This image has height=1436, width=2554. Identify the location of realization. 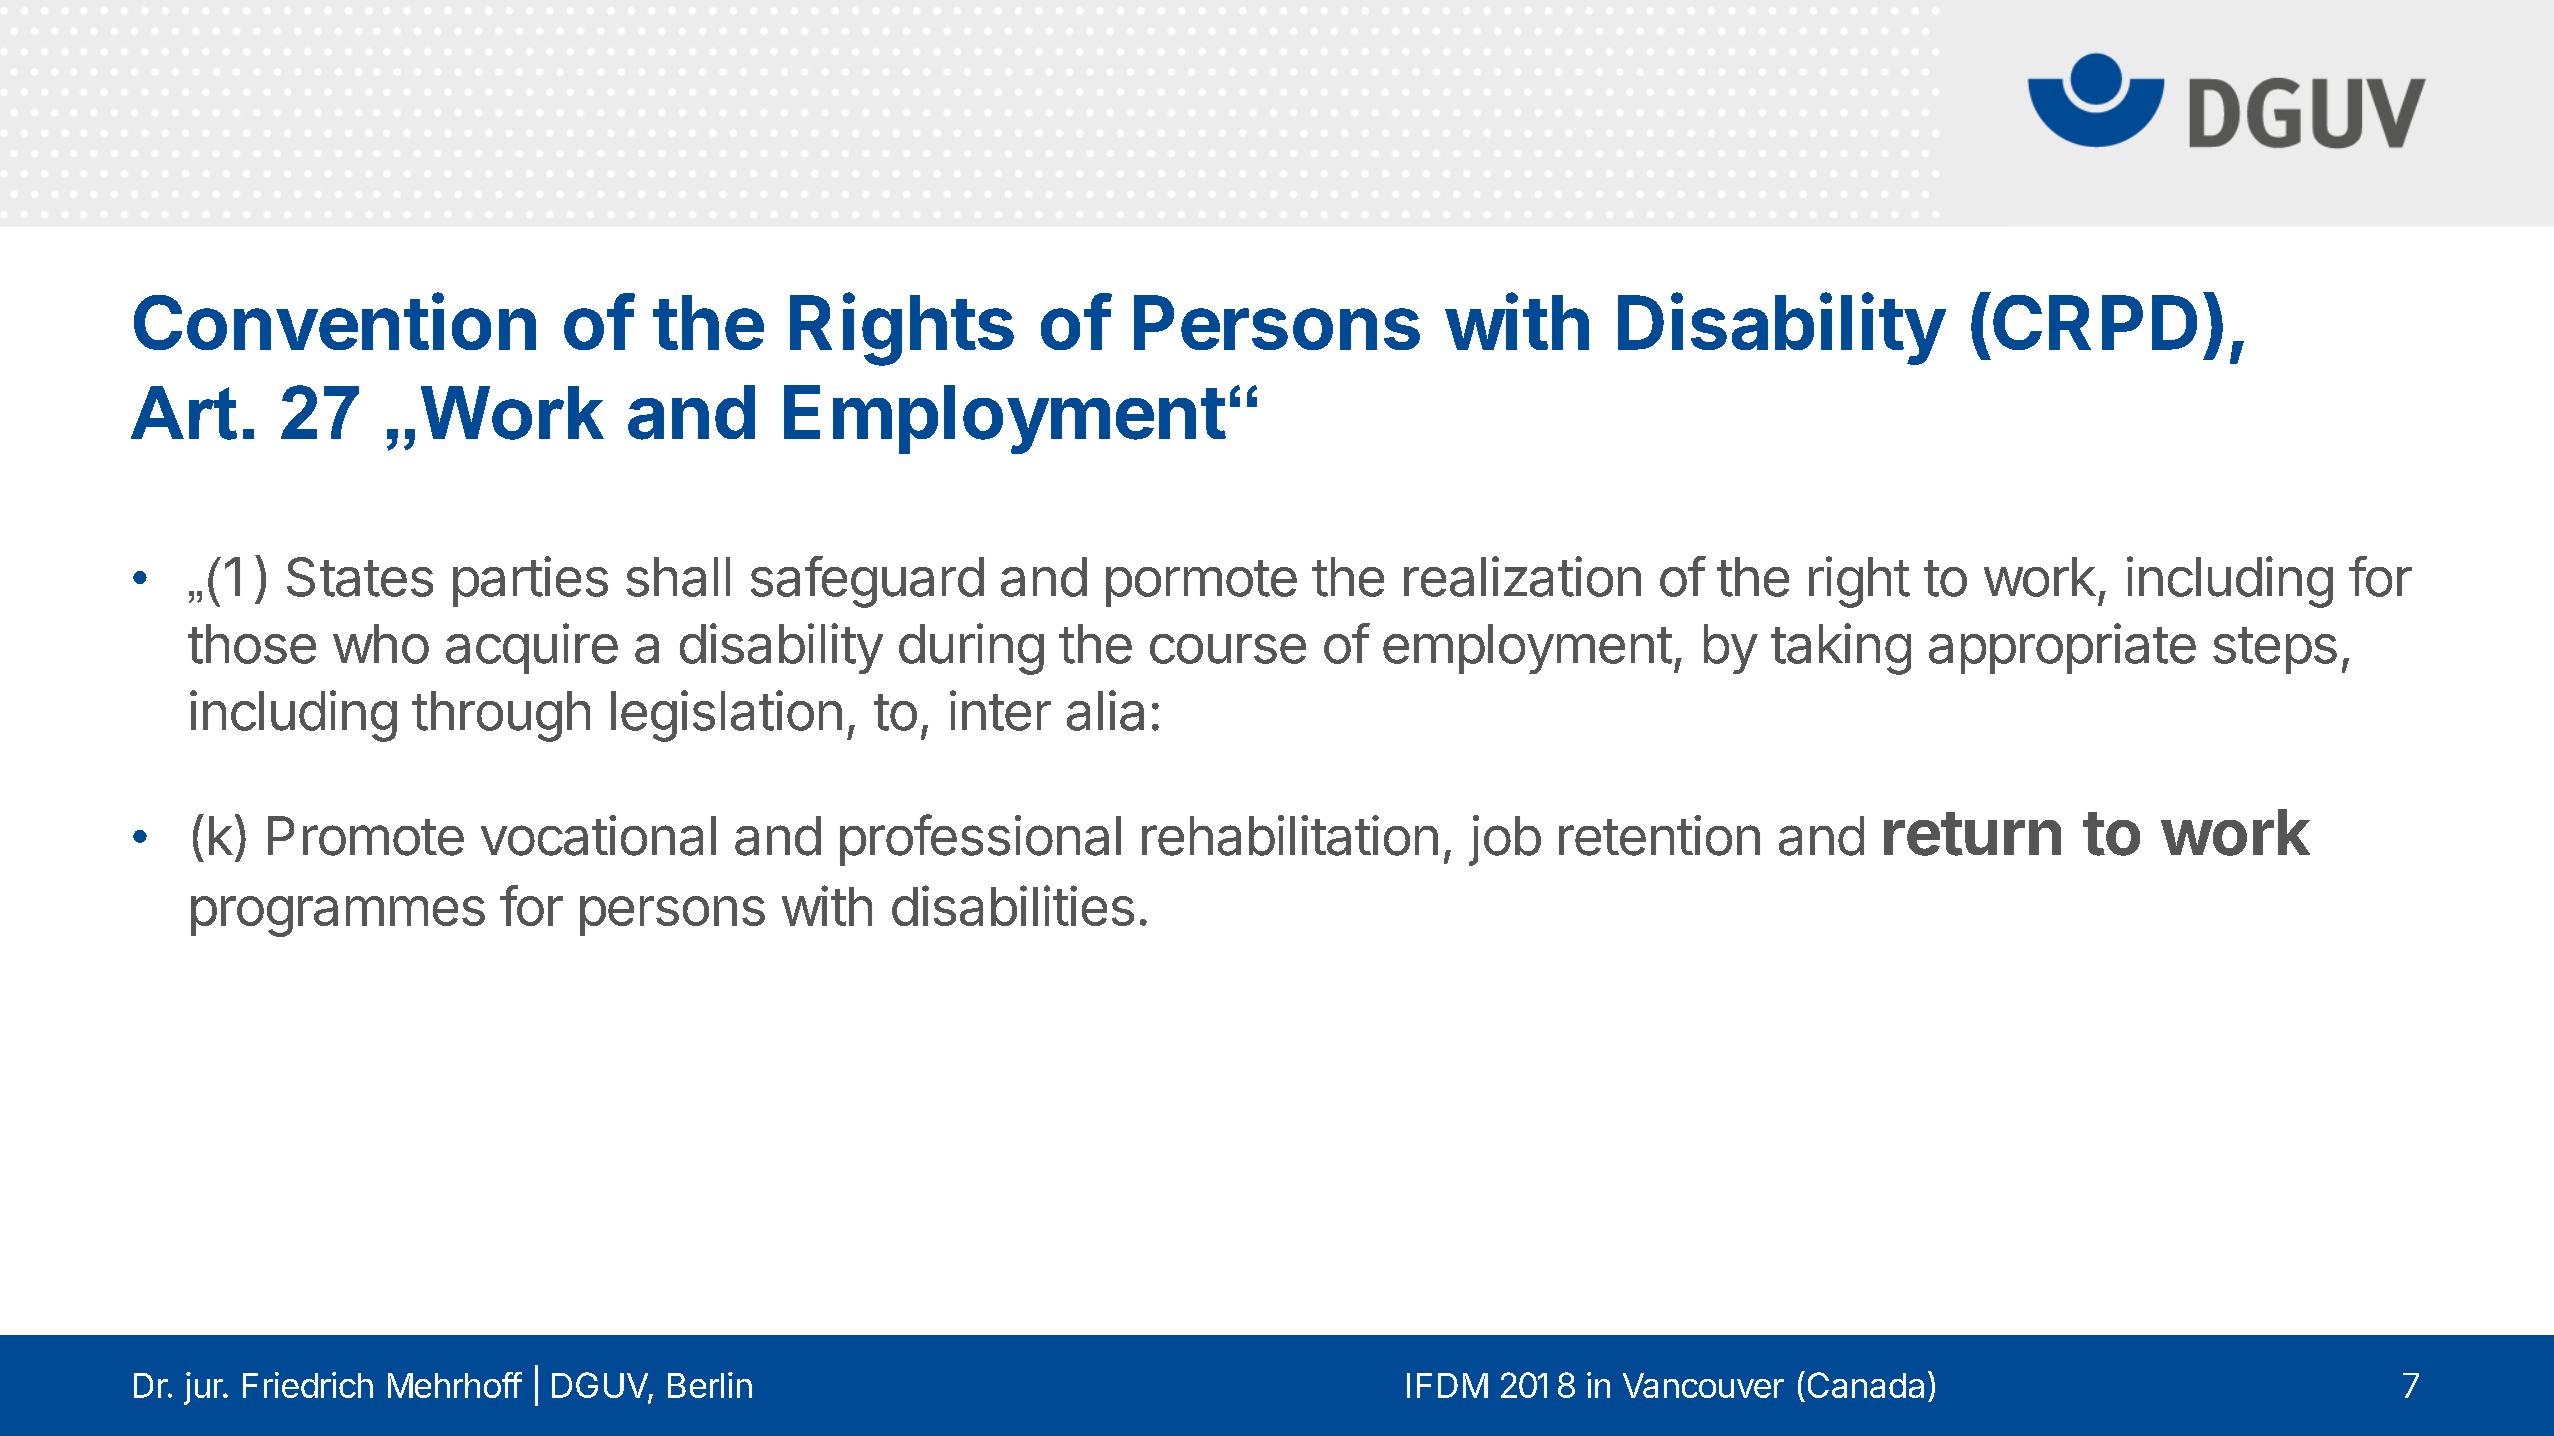
(1522, 576).
